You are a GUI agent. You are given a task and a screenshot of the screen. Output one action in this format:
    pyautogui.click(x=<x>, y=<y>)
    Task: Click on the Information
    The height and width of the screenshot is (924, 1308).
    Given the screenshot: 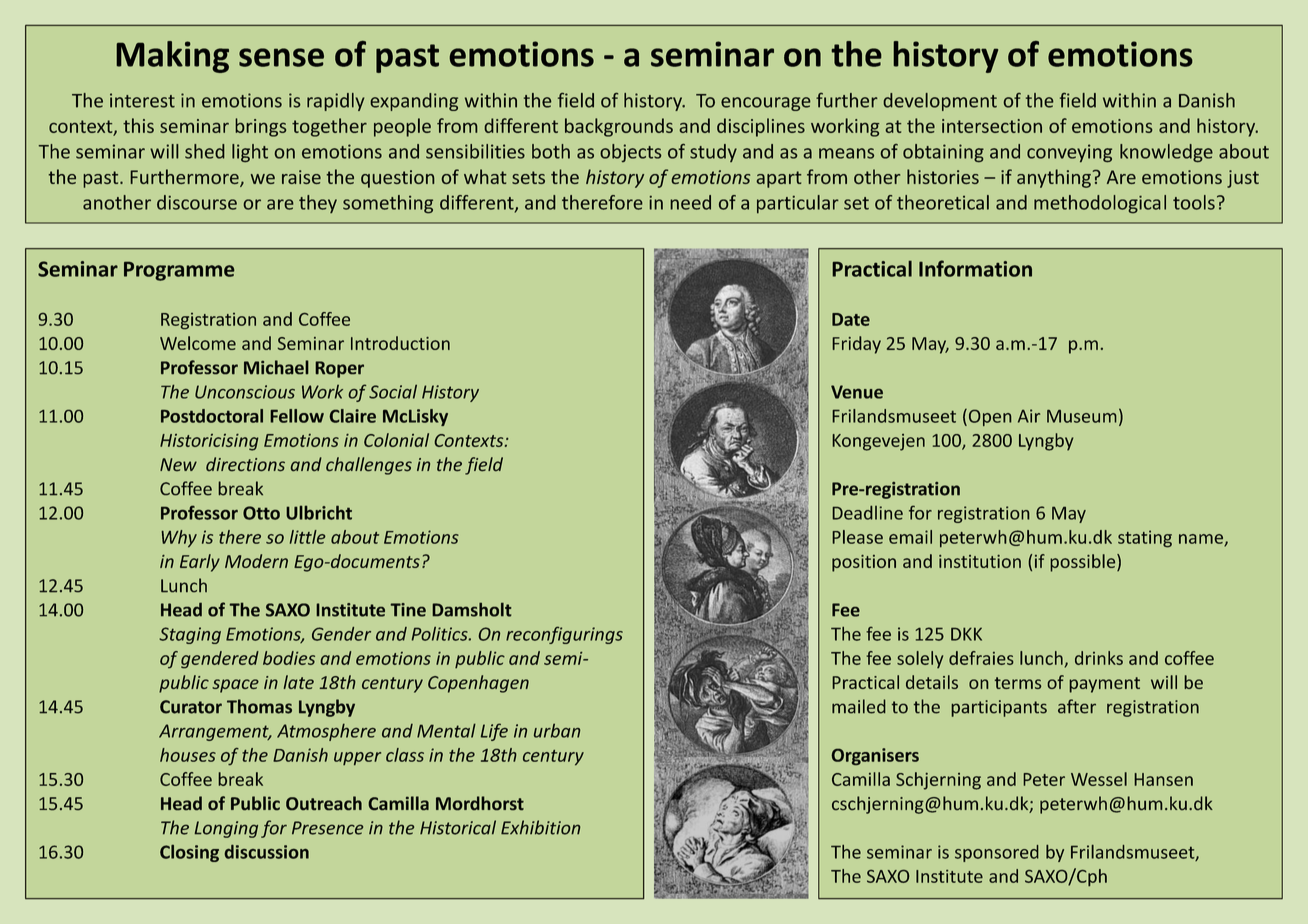 What is the action you would take?
    pyautogui.click(x=975, y=268)
